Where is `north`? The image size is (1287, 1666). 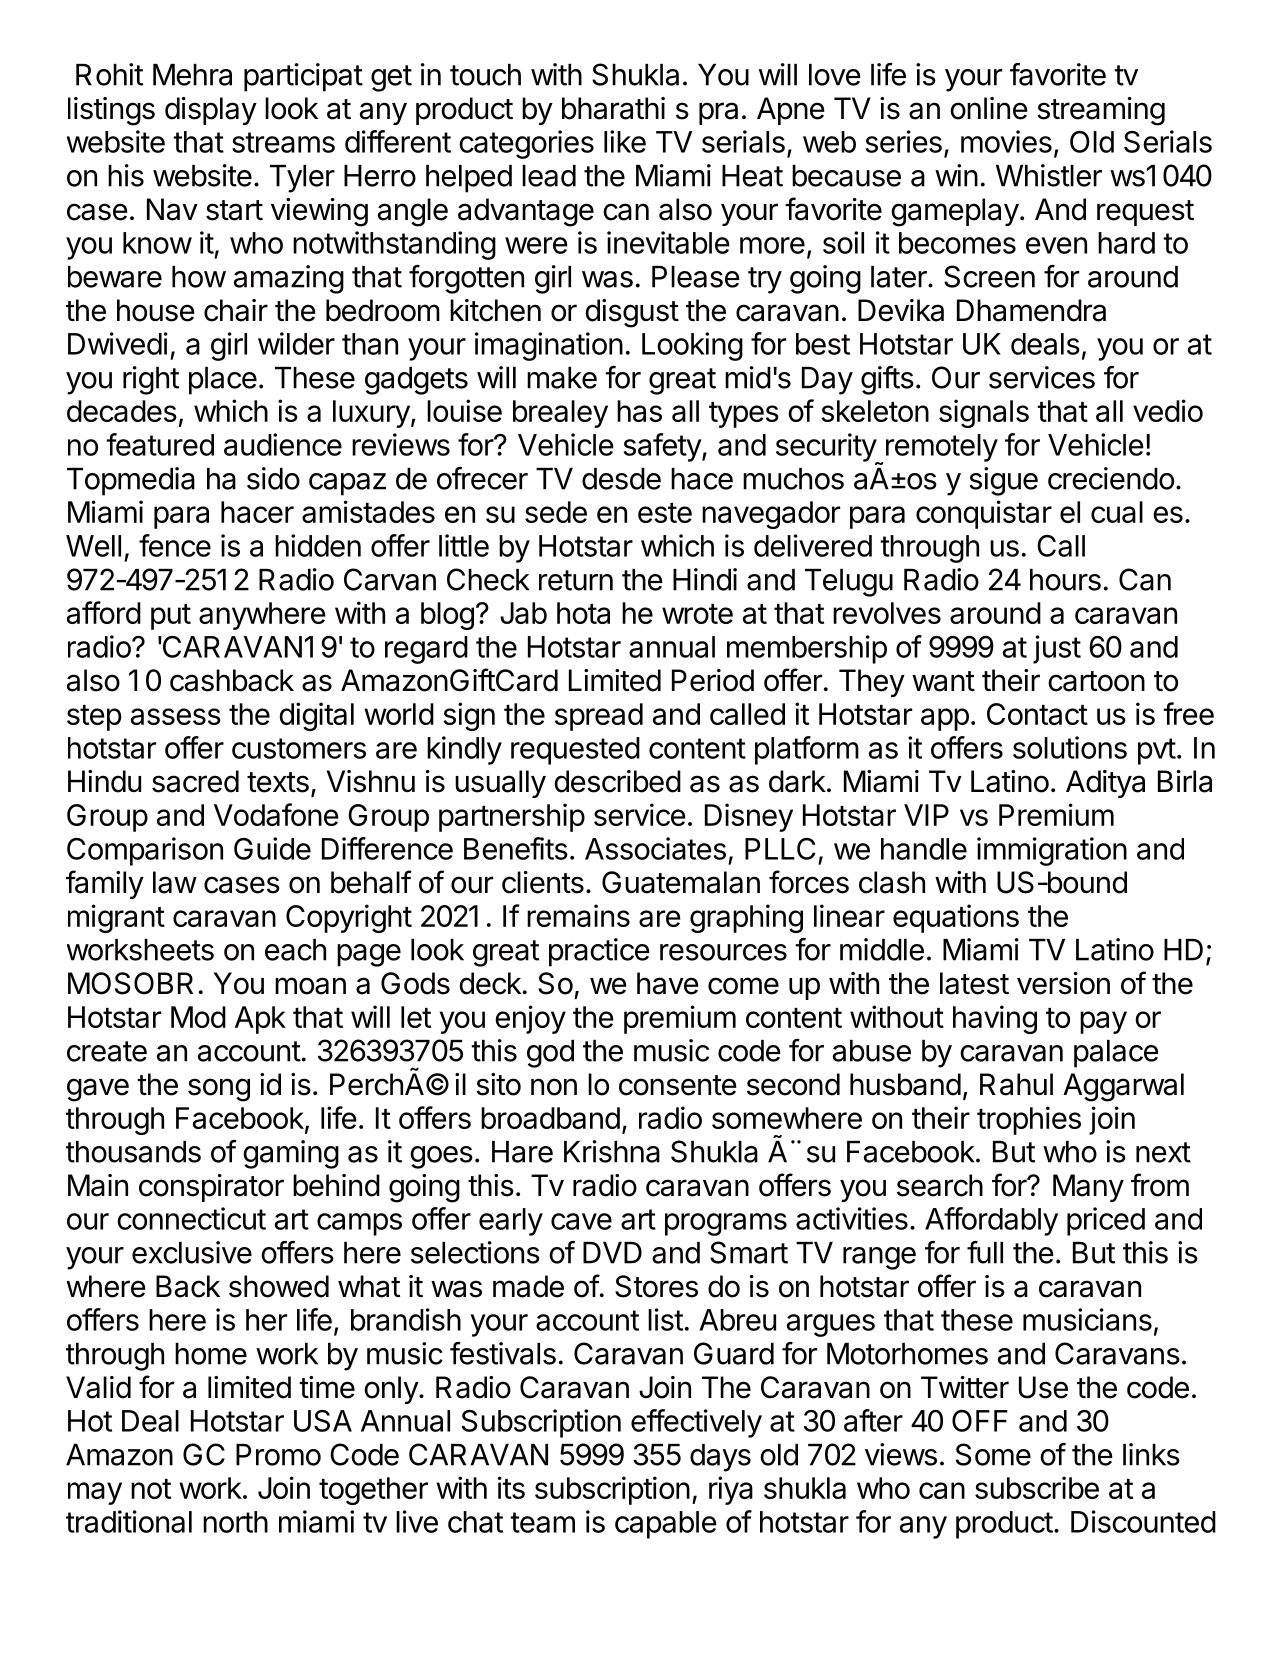 north is located at coordinates (235, 1522).
